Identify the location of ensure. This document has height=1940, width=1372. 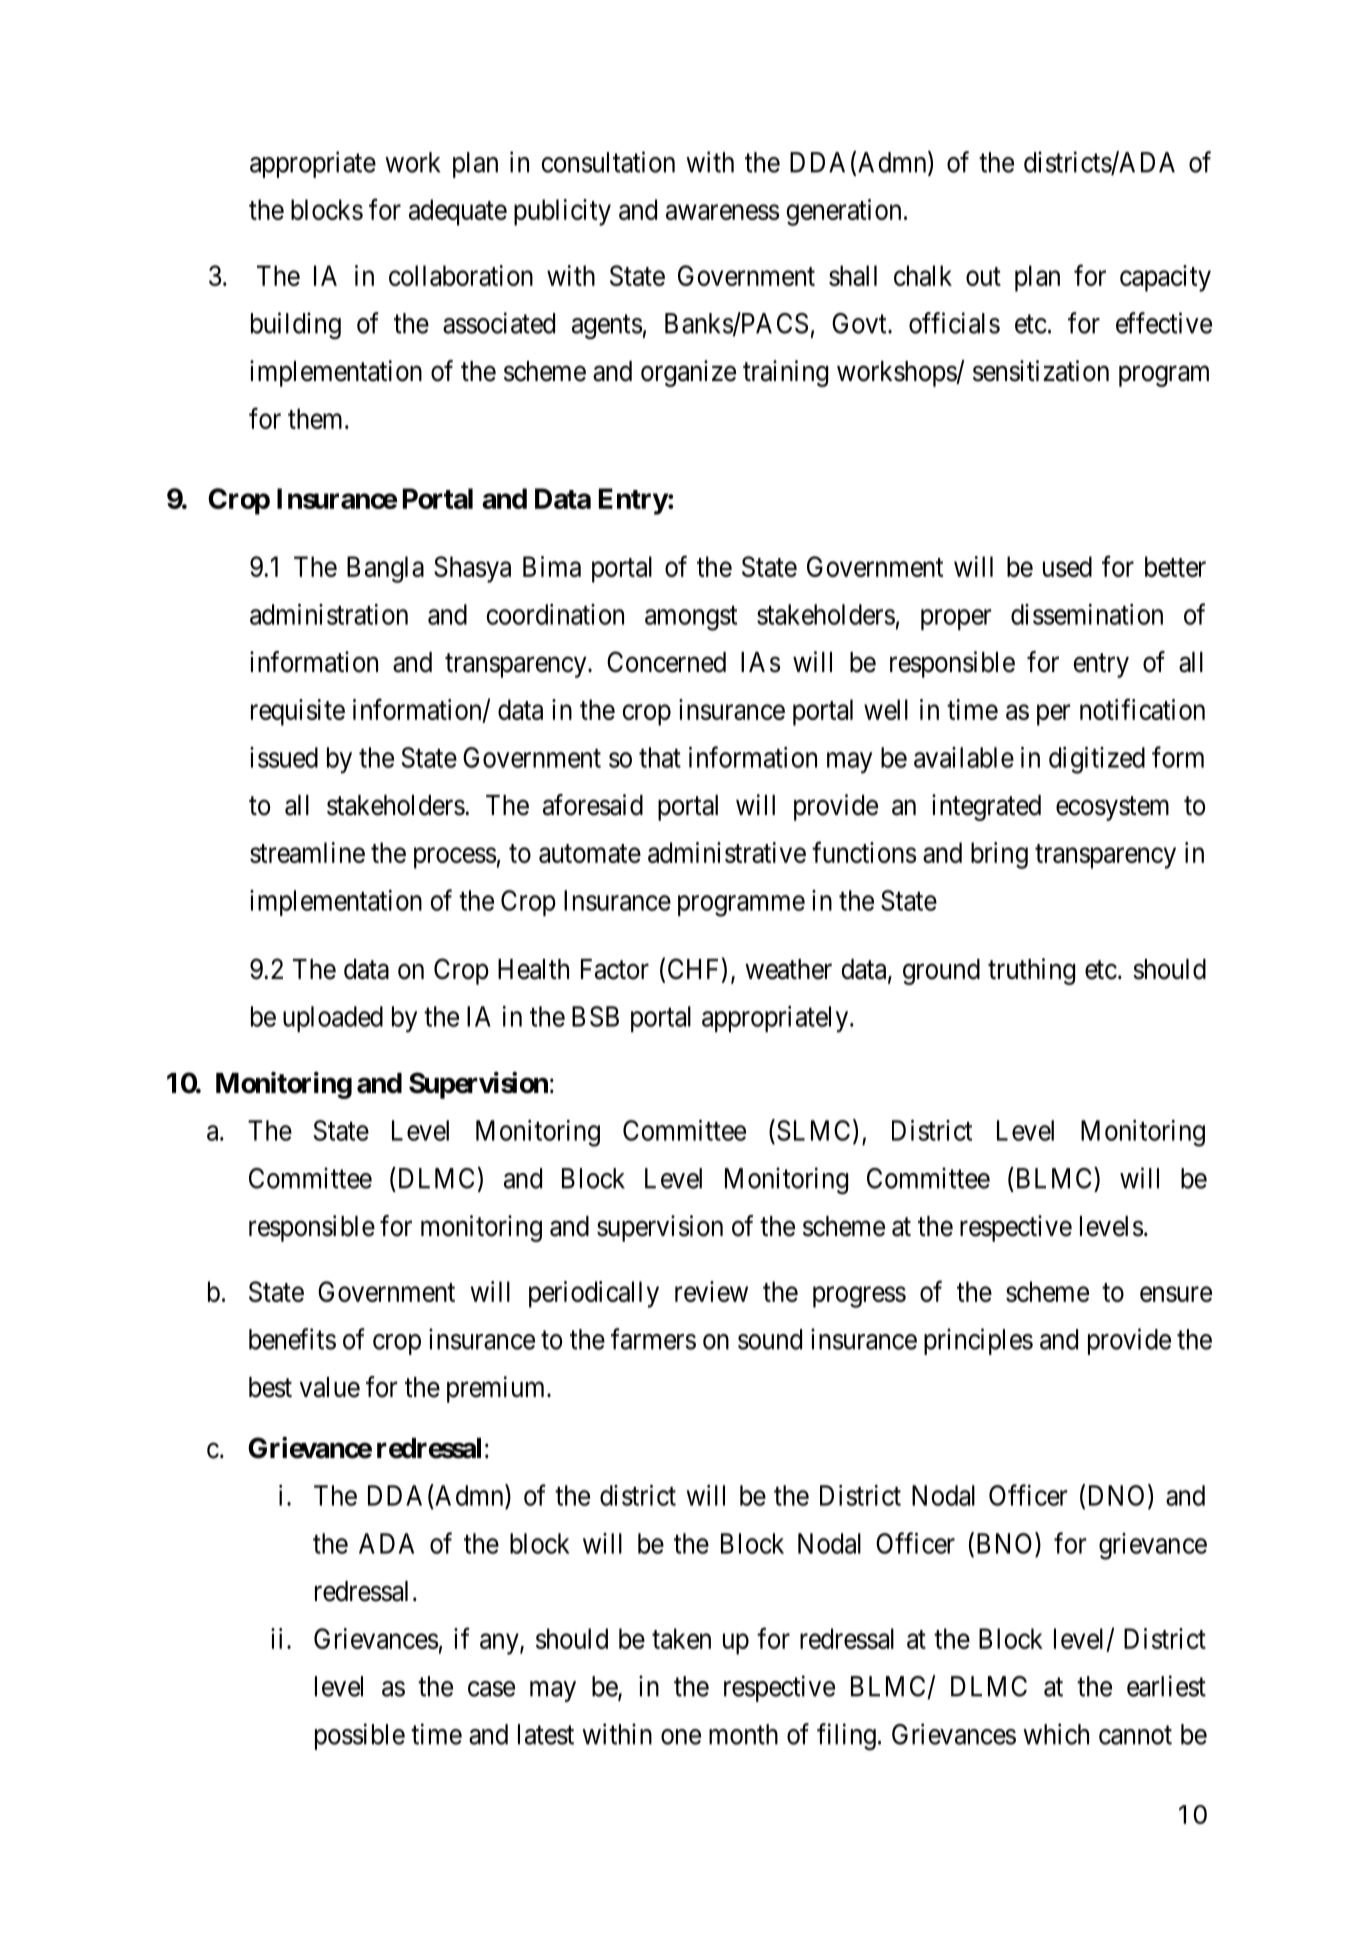
(1176, 1294).
